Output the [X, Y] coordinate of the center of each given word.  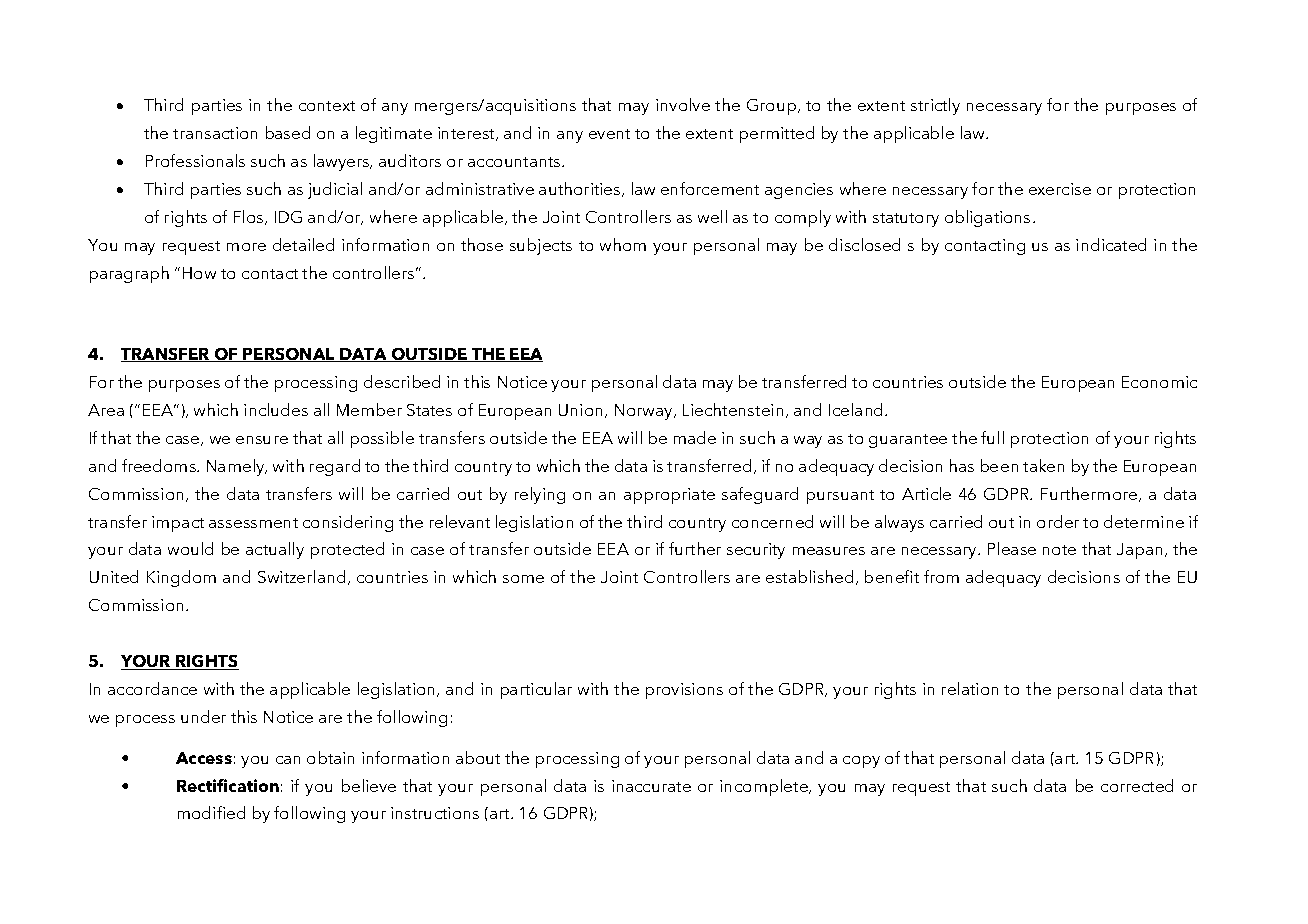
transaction [215, 133]
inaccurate [651, 786]
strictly [935, 106]
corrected [1137, 785]
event [609, 134]
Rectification [228, 785]
